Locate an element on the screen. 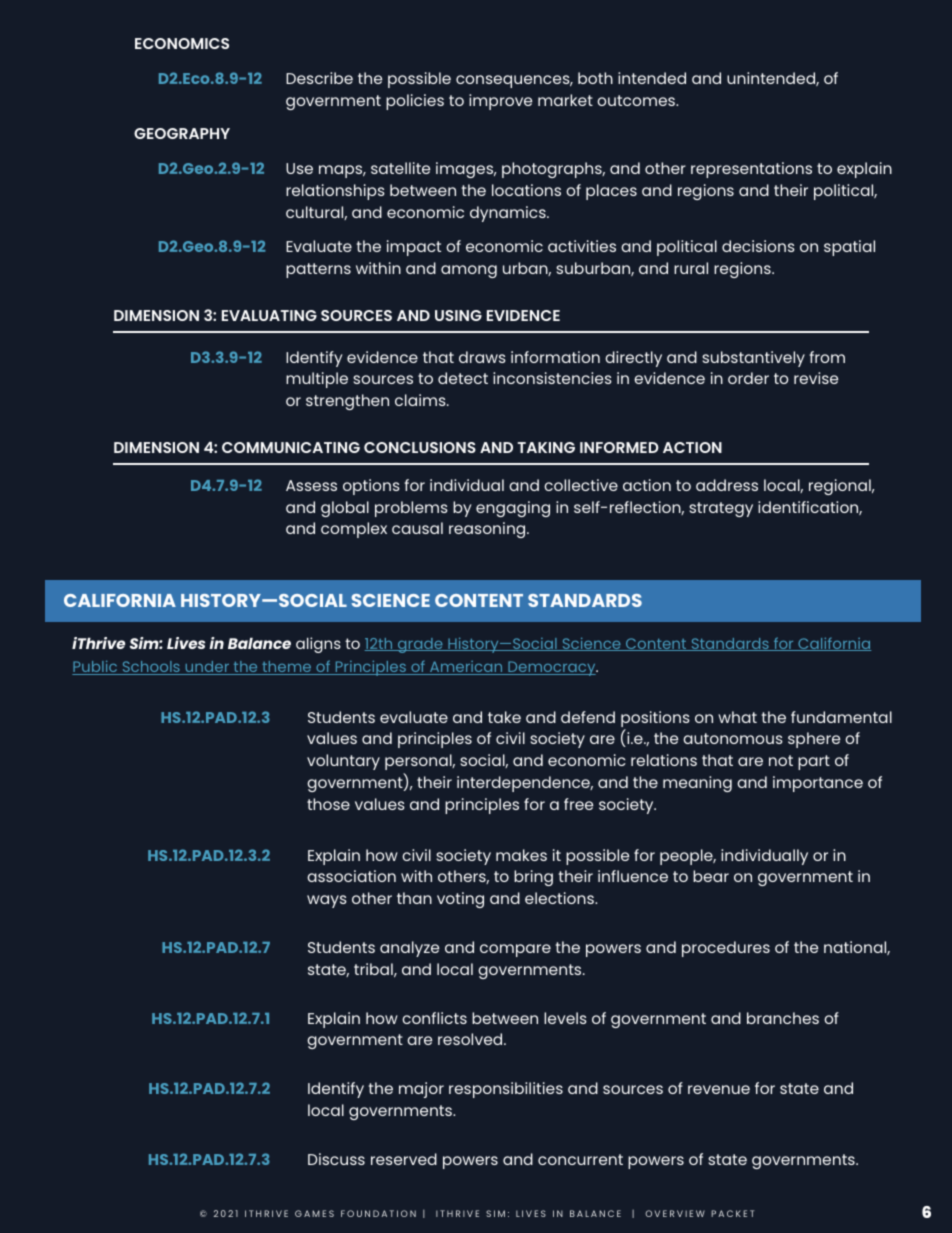 This screenshot has width=952, height=1233. reserved is located at coordinates (404, 1159).
